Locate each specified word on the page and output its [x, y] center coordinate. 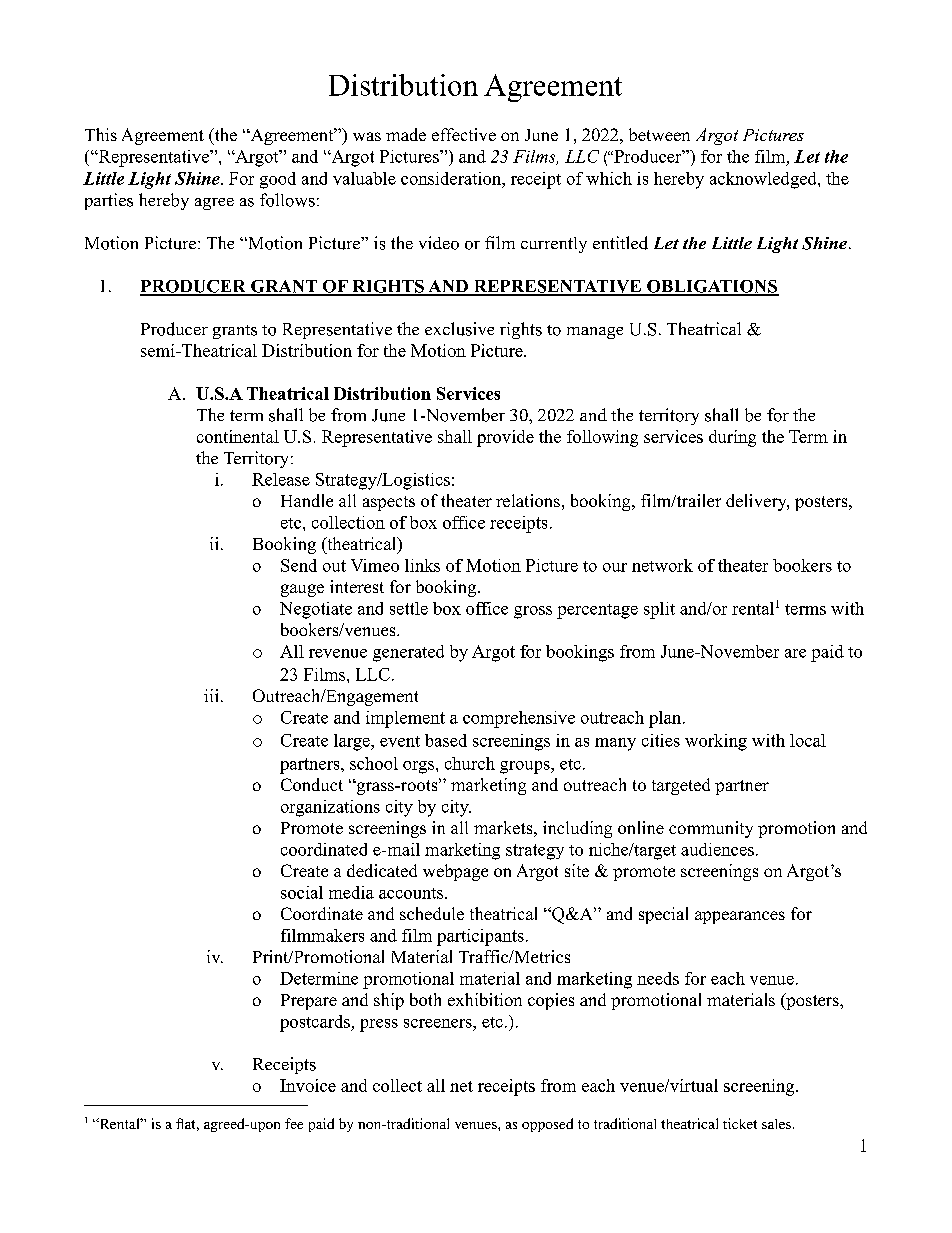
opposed [547, 1125]
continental [238, 436]
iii [211, 695]
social [302, 892]
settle [409, 608]
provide [505, 438]
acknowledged [764, 180]
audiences [717, 849]
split [659, 610]
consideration [452, 178]
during [732, 438]
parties [109, 201]
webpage [455, 872]
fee [294, 1123]
